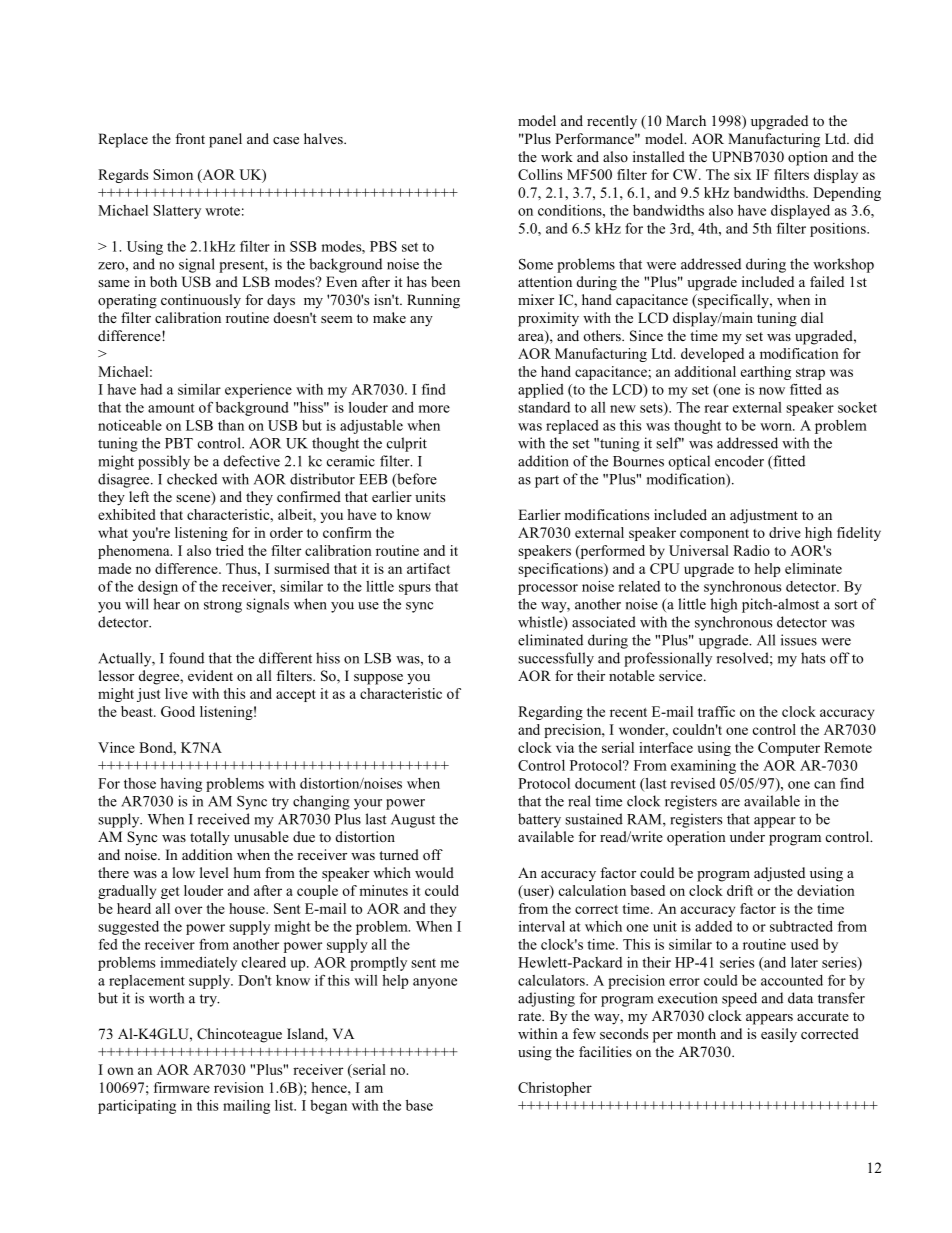  What do you see at coordinates (540, 174) in the page?
I see `Collins` at bounding box center [540, 174].
